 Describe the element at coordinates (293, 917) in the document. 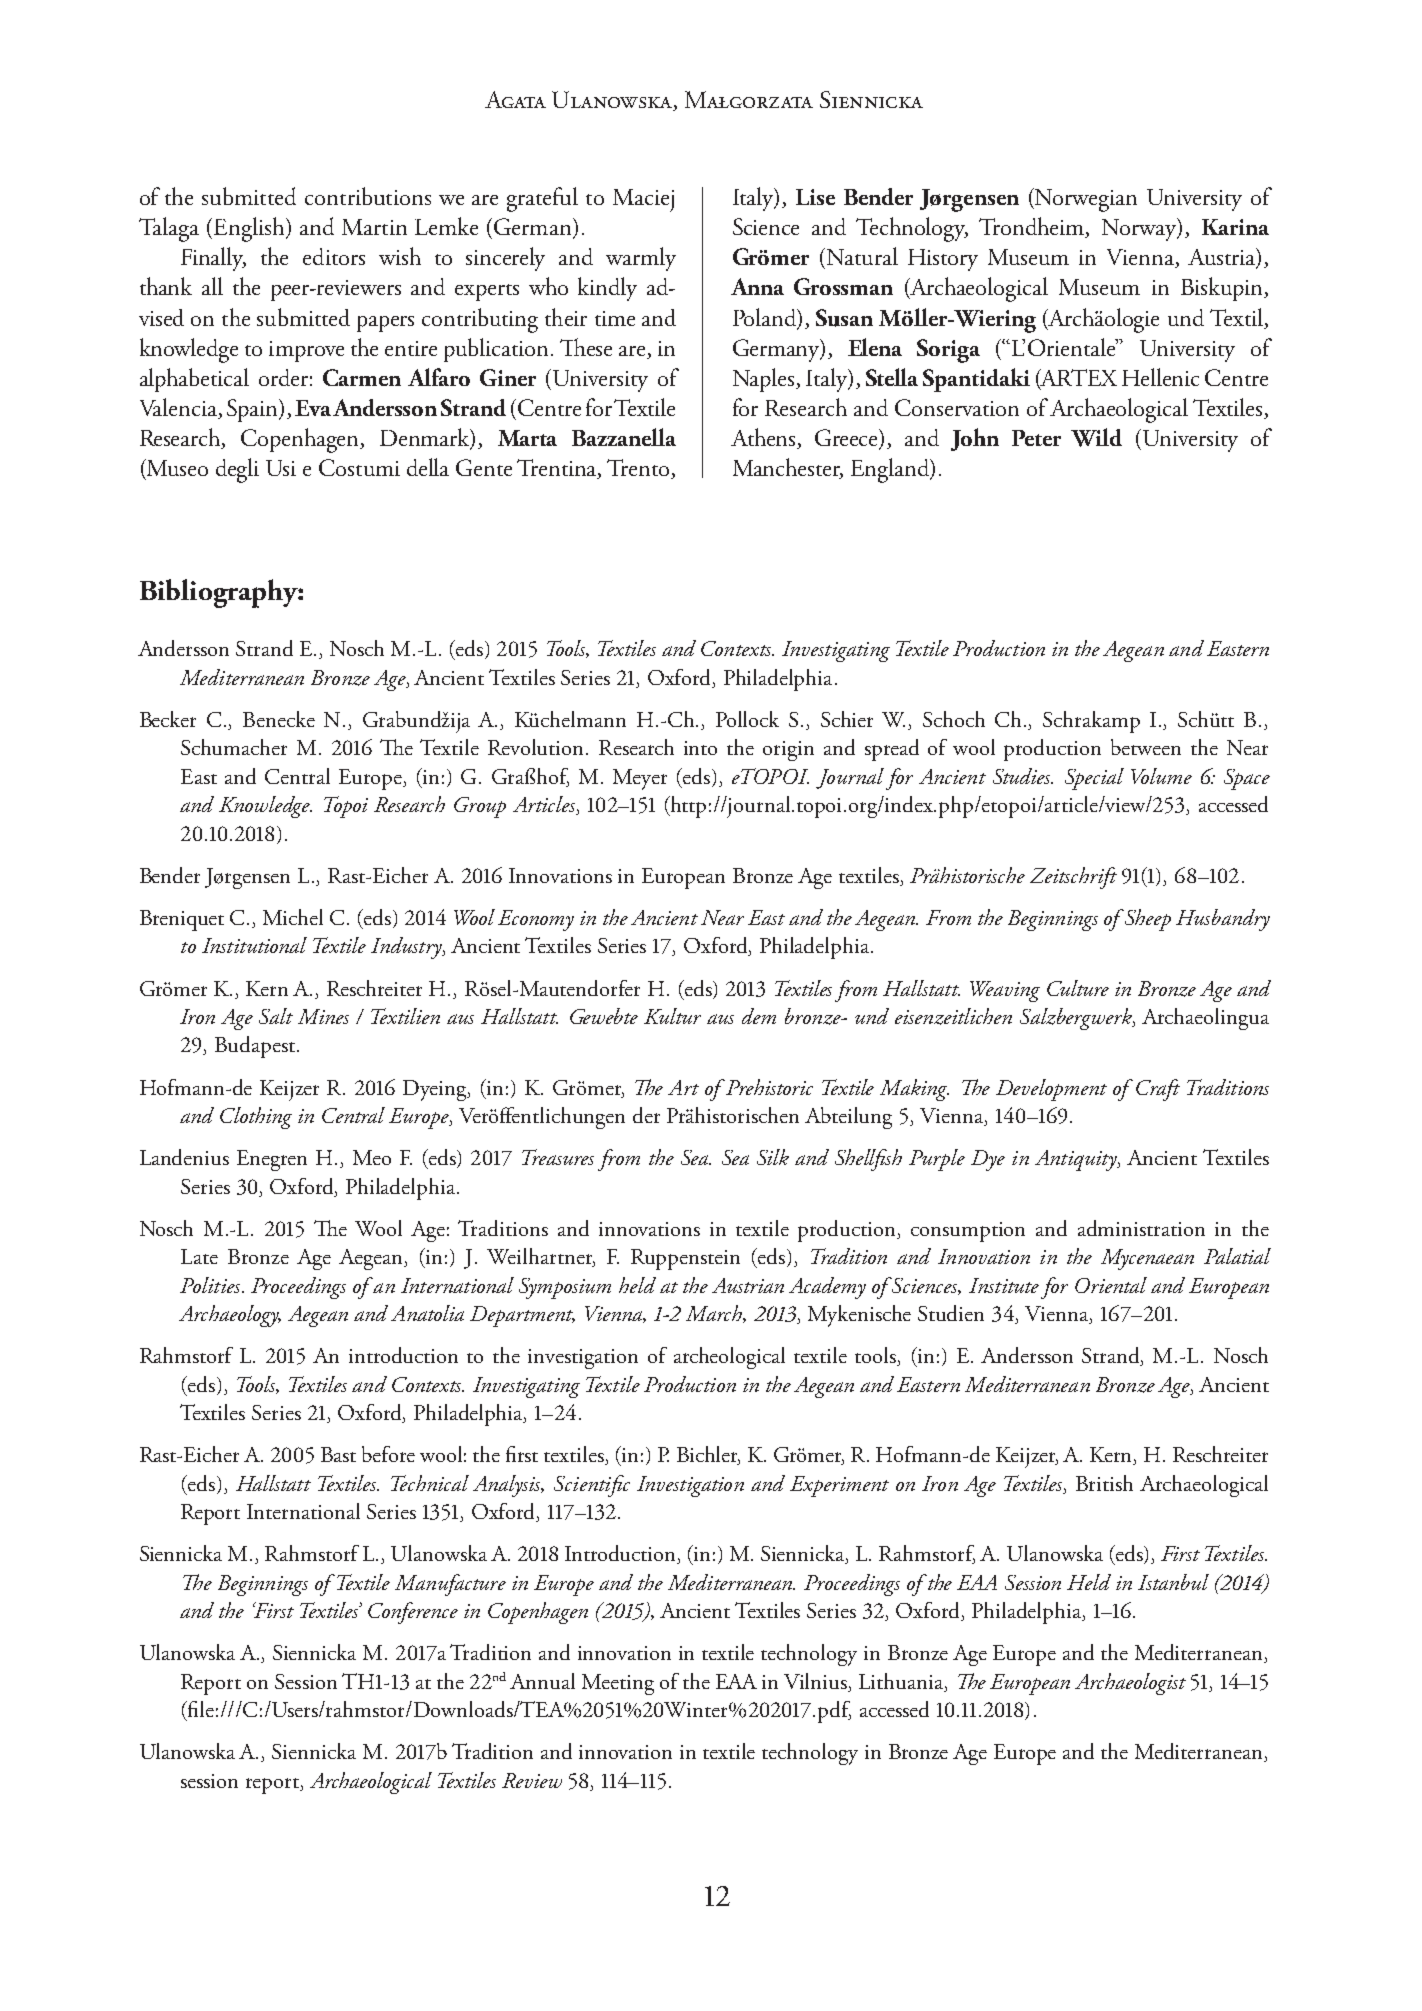

I see `Michel` at that location.
